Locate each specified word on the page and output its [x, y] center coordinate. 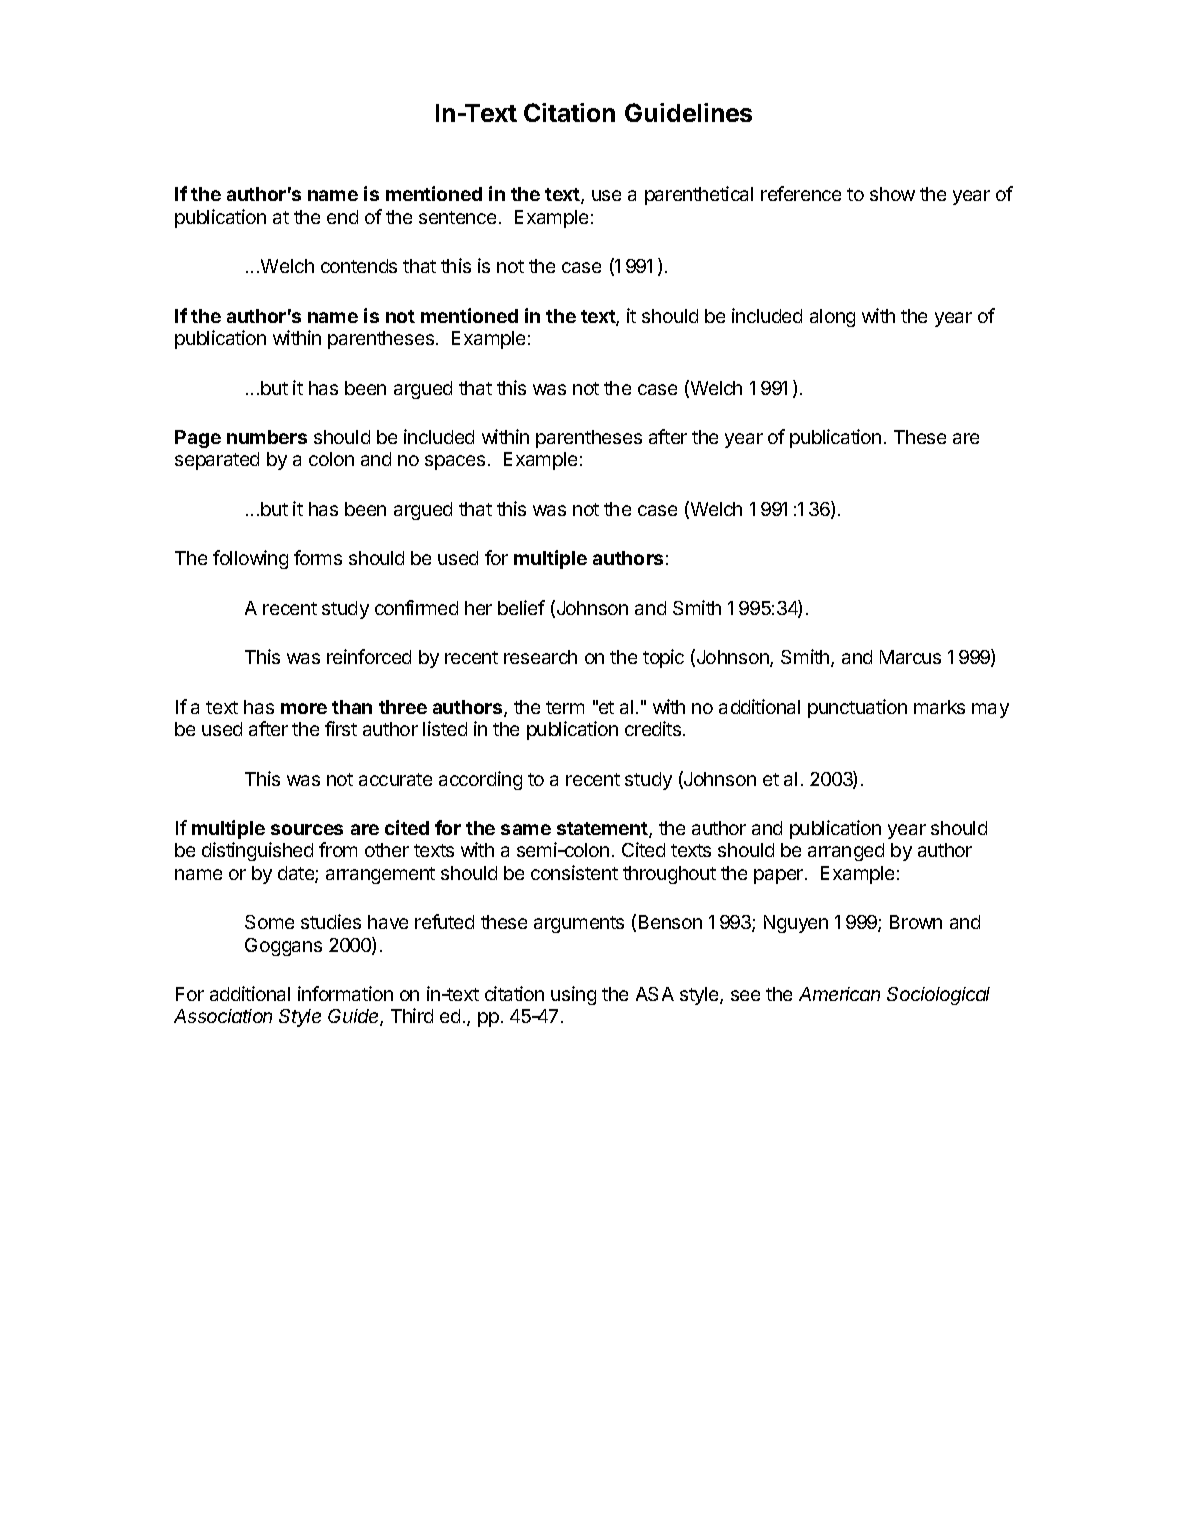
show [892, 194]
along [832, 318]
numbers [267, 437]
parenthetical [699, 195]
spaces [455, 462]
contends [359, 266]
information [345, 993]
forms [318, 557]
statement [603, 830]
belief [521, 607]
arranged [846, 852]
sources [307, 829]
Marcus [910, 657]
